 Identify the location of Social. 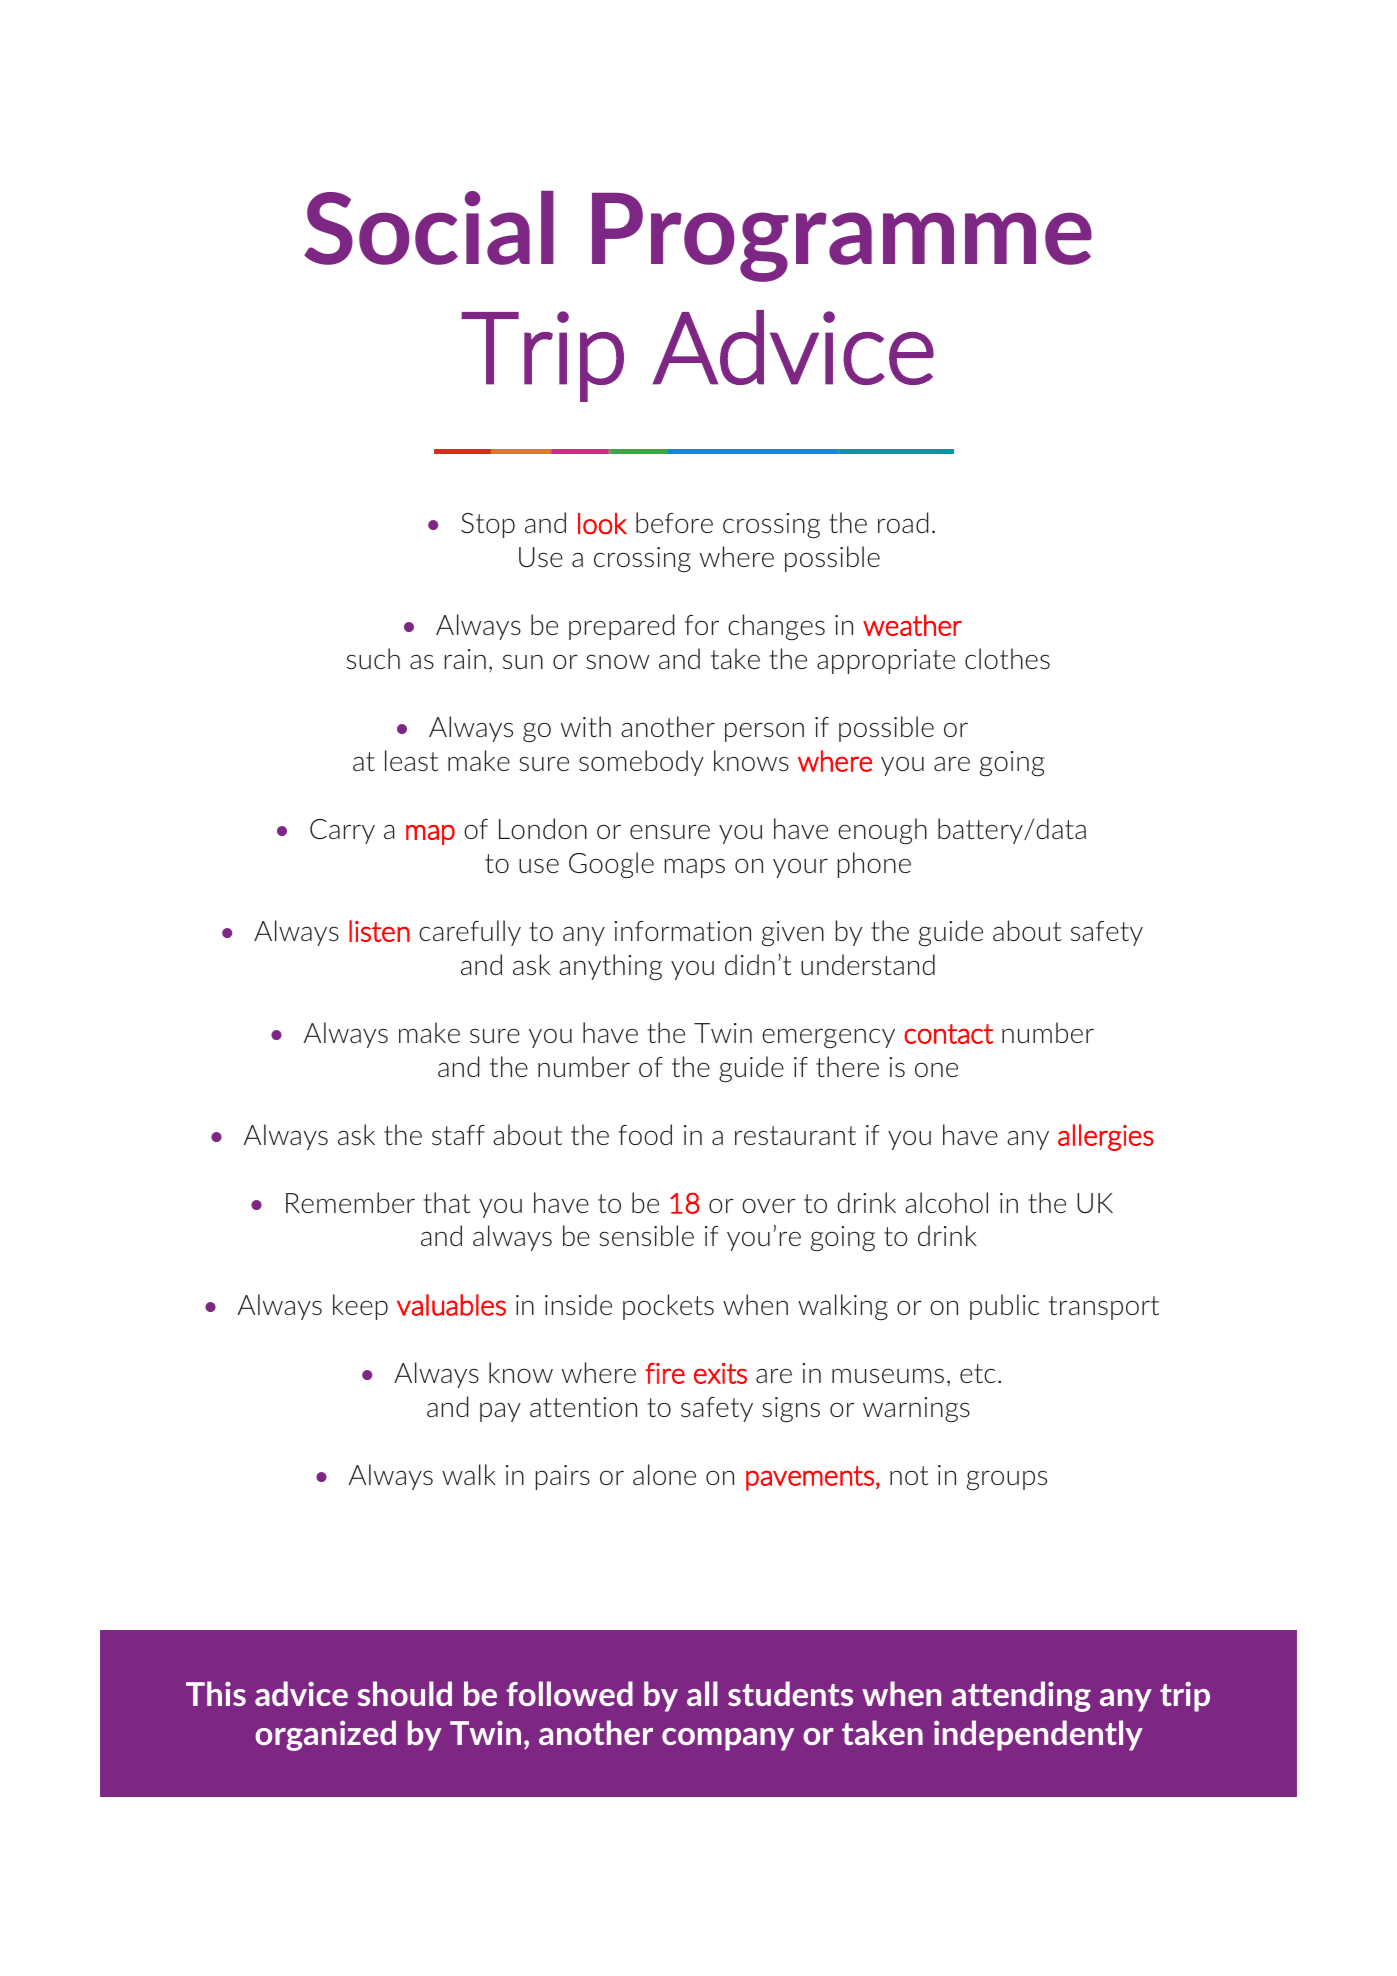
(429, 228).
